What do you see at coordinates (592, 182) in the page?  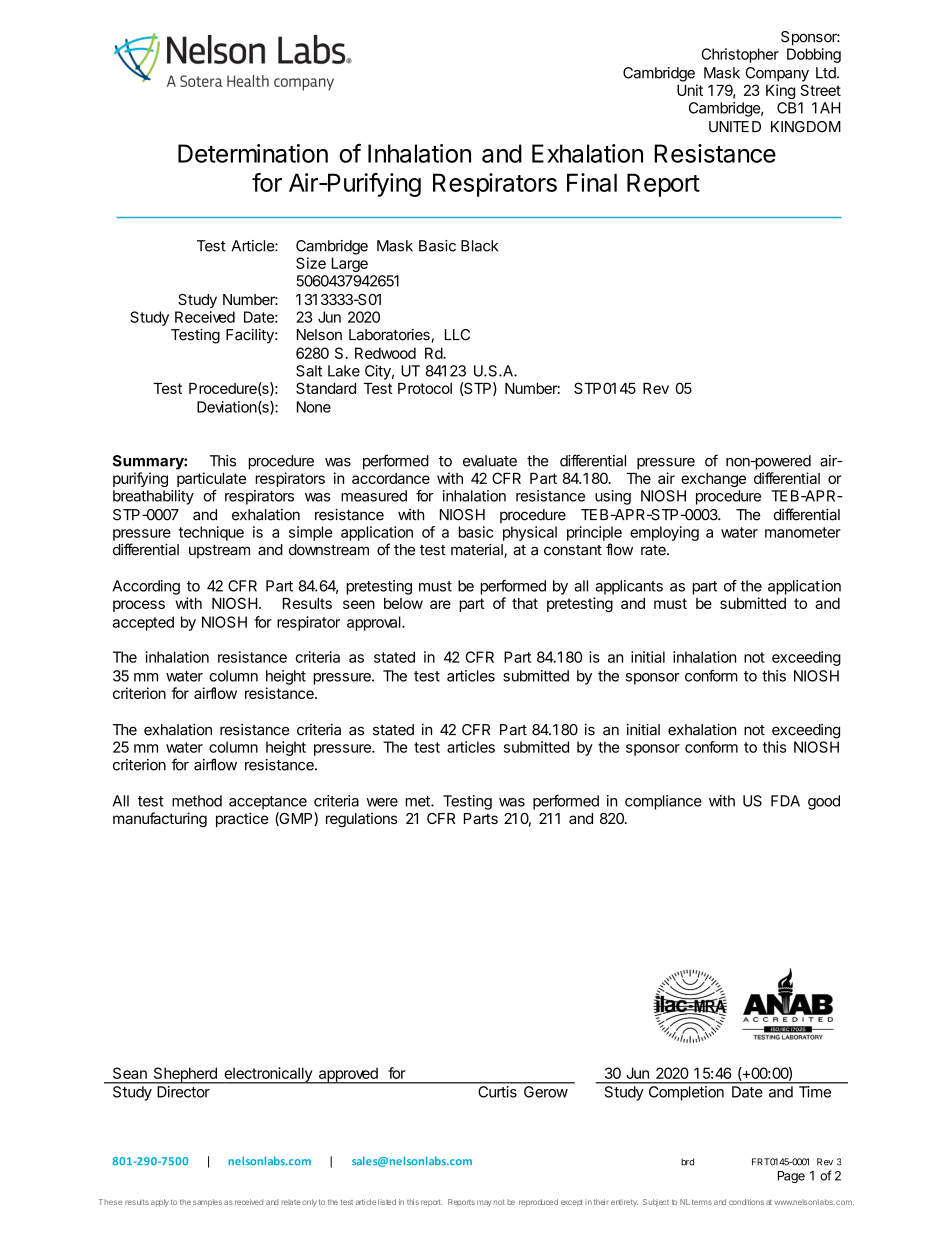 I see `Final` at bounding box center [592, 182].
